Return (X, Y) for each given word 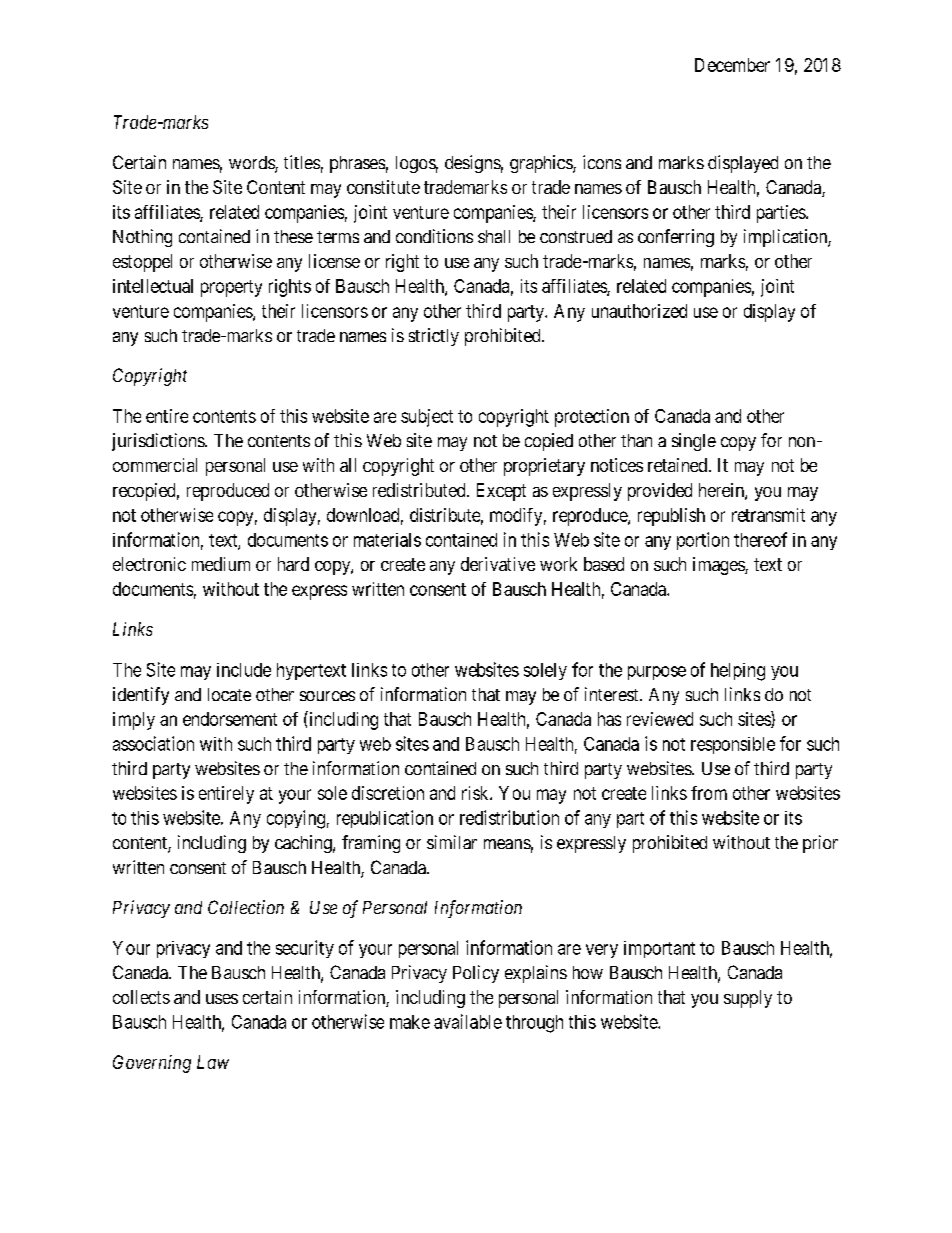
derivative (498, 564)
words (252, 164)
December (732, 65)
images (719, 566)
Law (213, 1062)
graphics (542, 164)
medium (221, 564)
